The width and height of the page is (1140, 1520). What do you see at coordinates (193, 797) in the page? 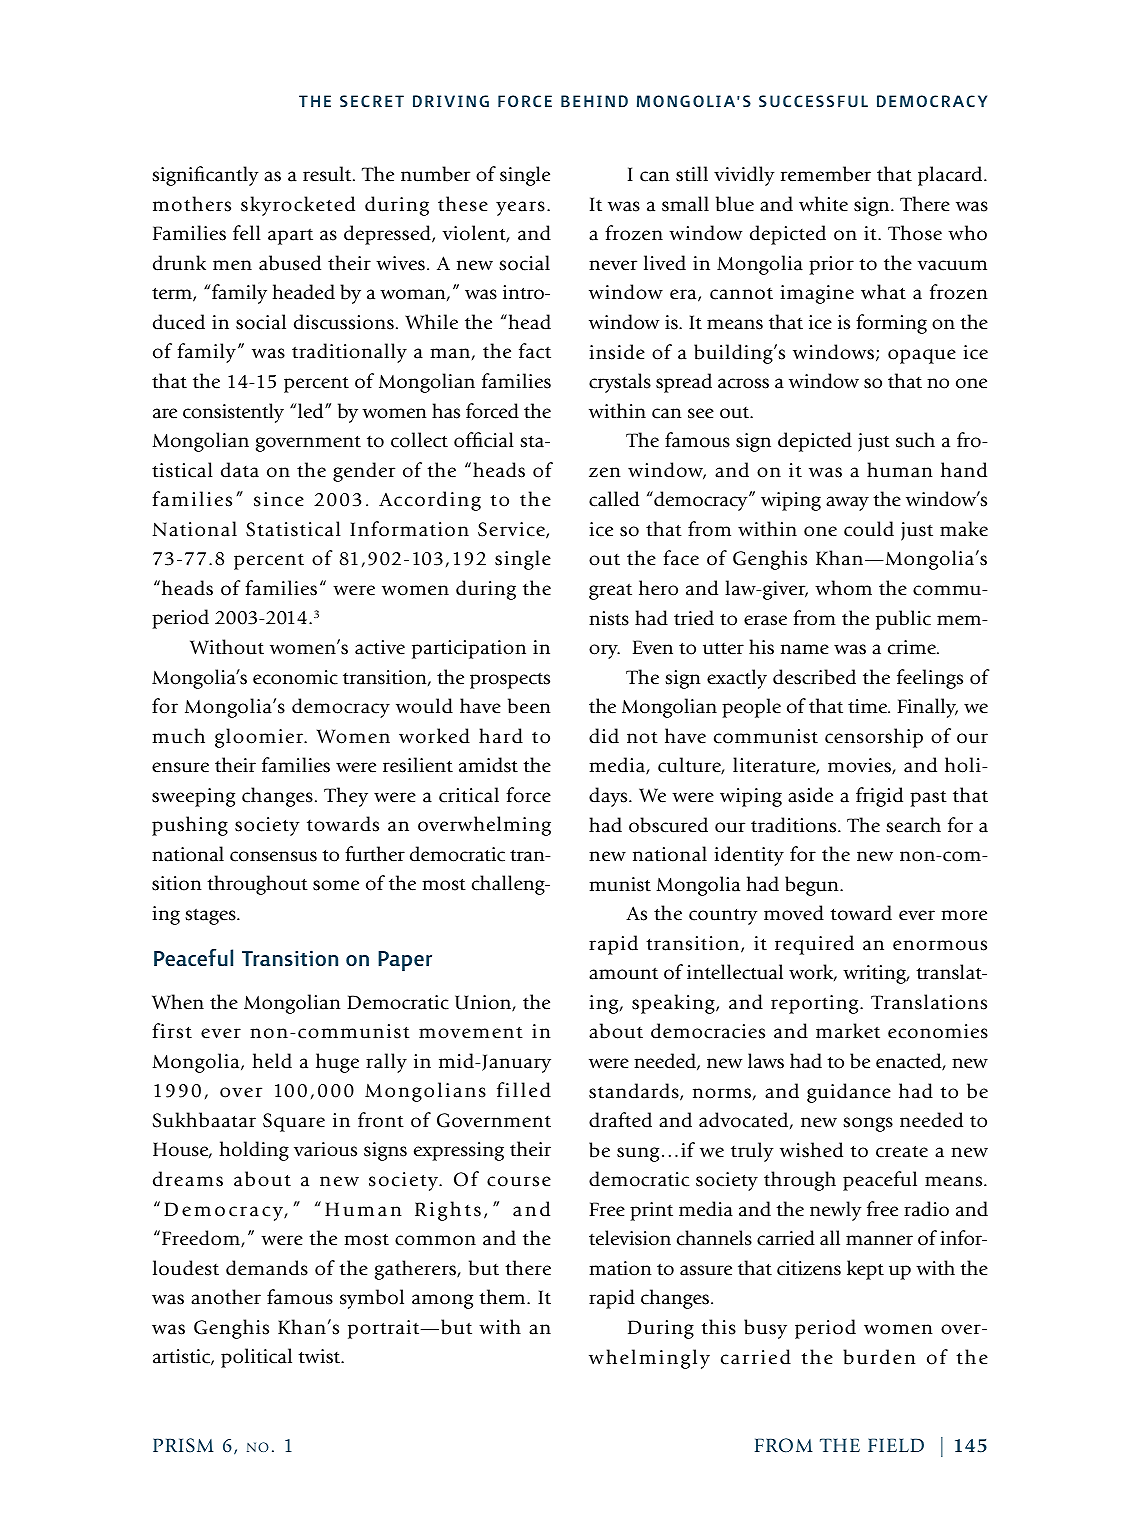
I see `sweeping` at bounding box center [193, 797].
